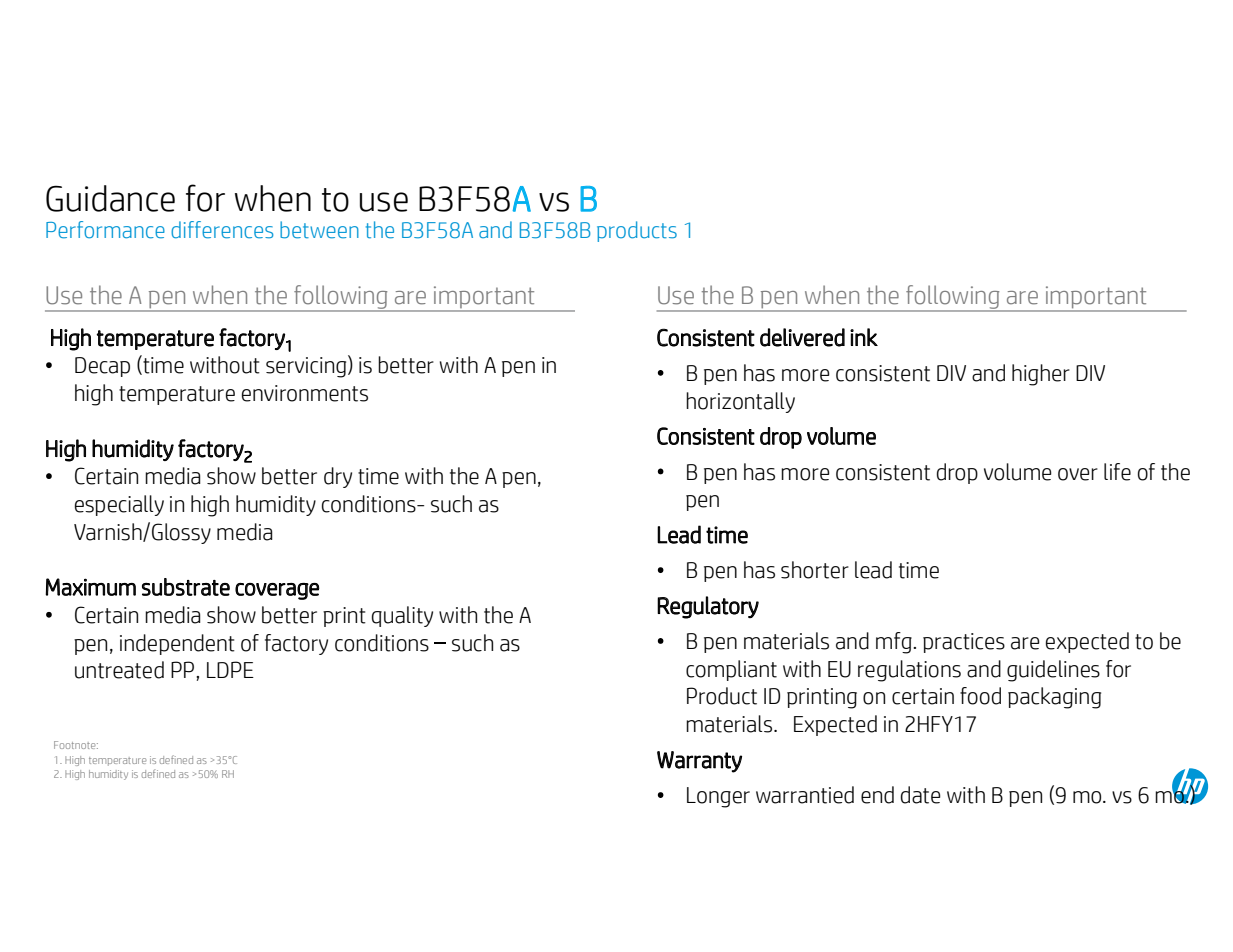 The width and height of the screenshot is (1233, 952). I want to click on environments, so click(305, 393).
